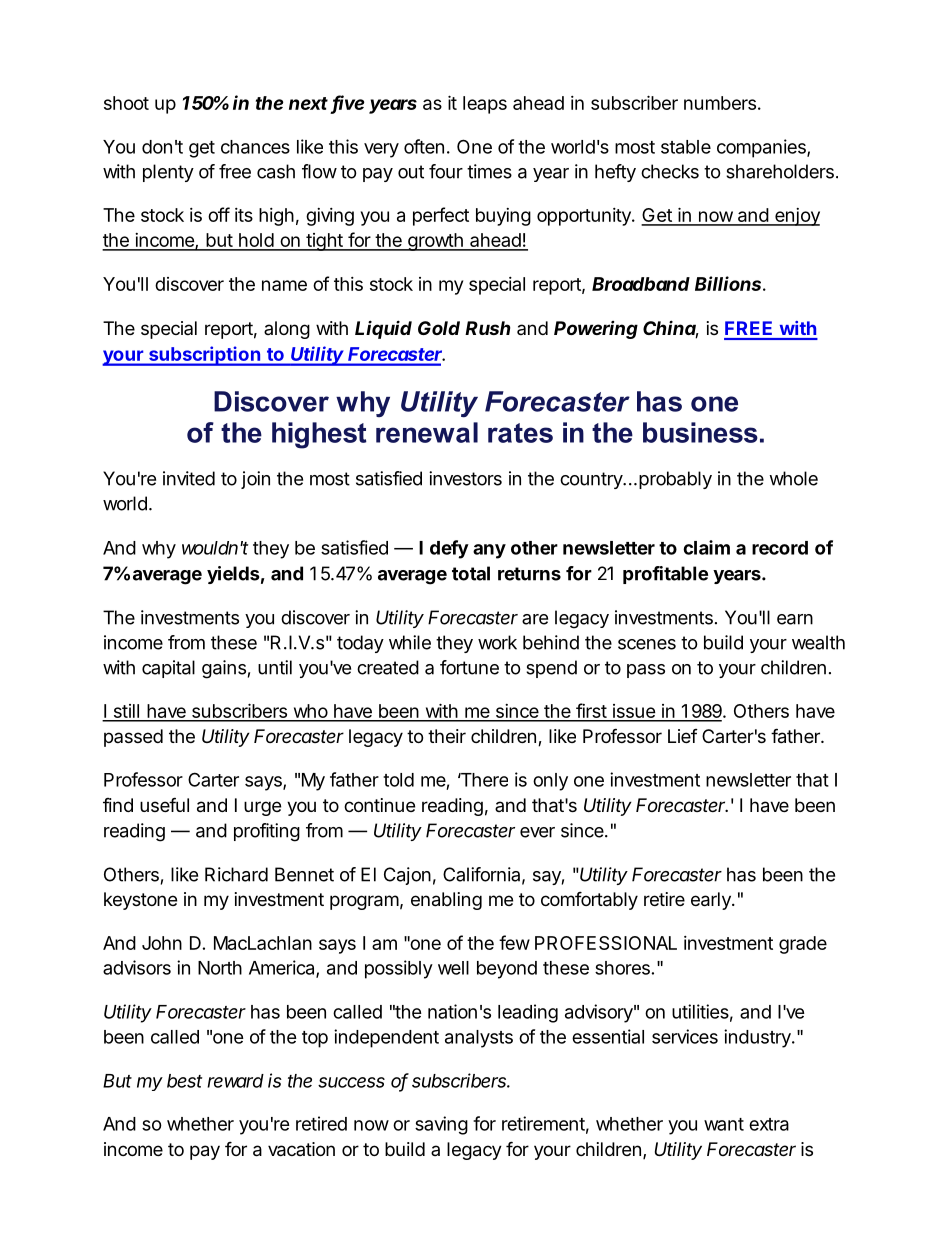 The height and width of the screenshot is (1233, 952). What do you see at coordinates (497, 642) in the screenshot?
I see `work` at bounding box center [497, 642].
